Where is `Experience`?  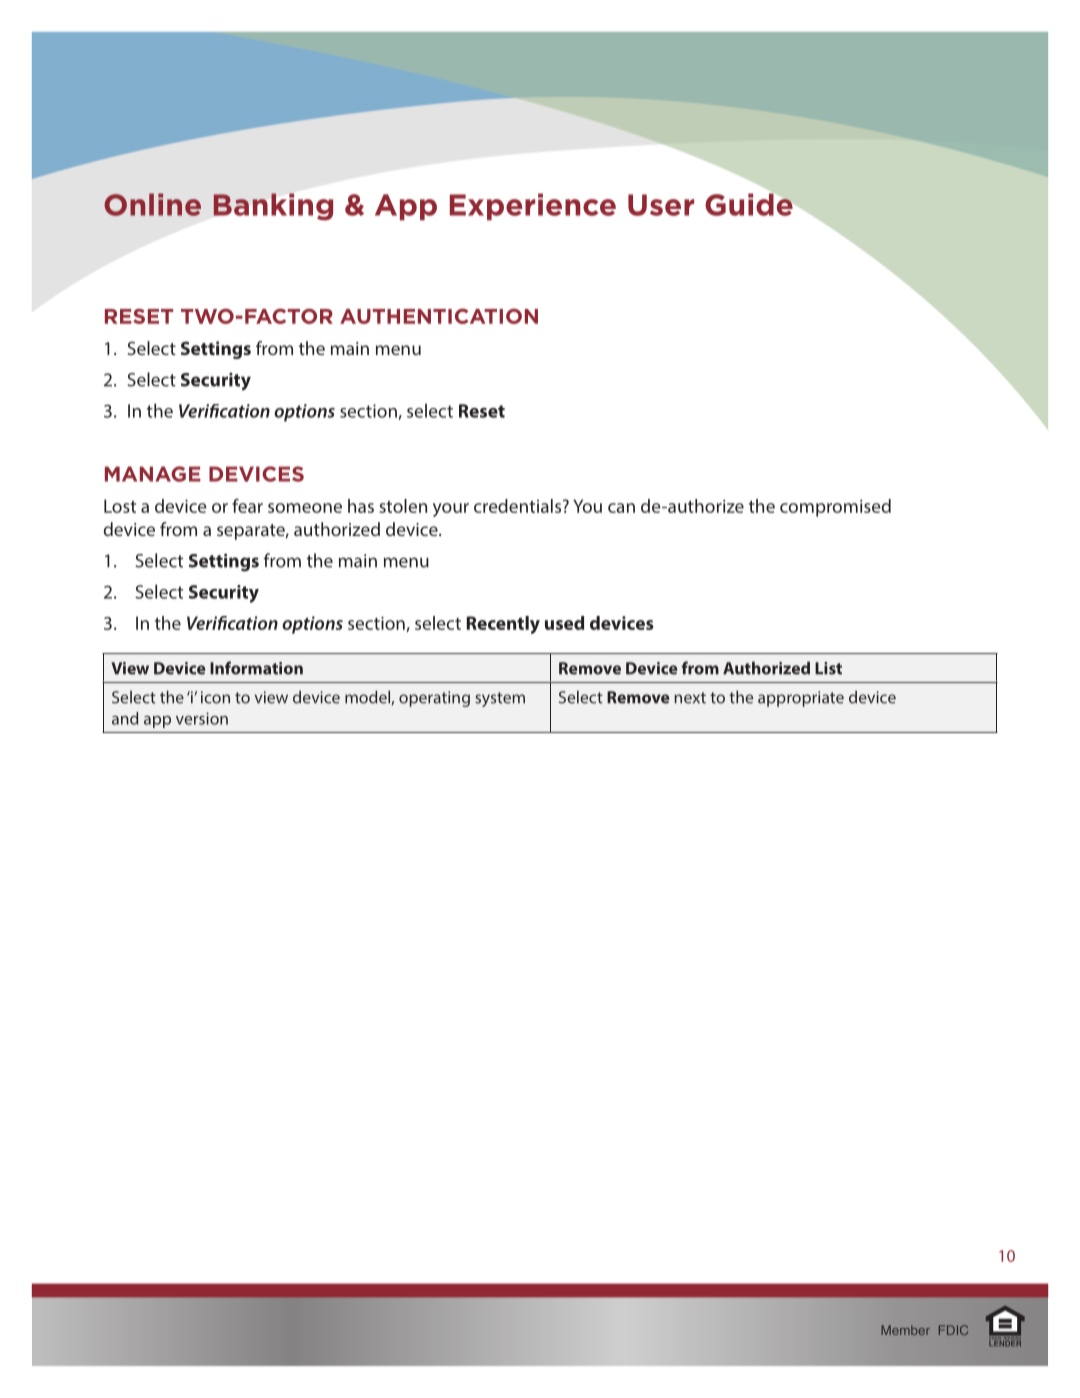 Experience is located at coordinates (533, 207).
